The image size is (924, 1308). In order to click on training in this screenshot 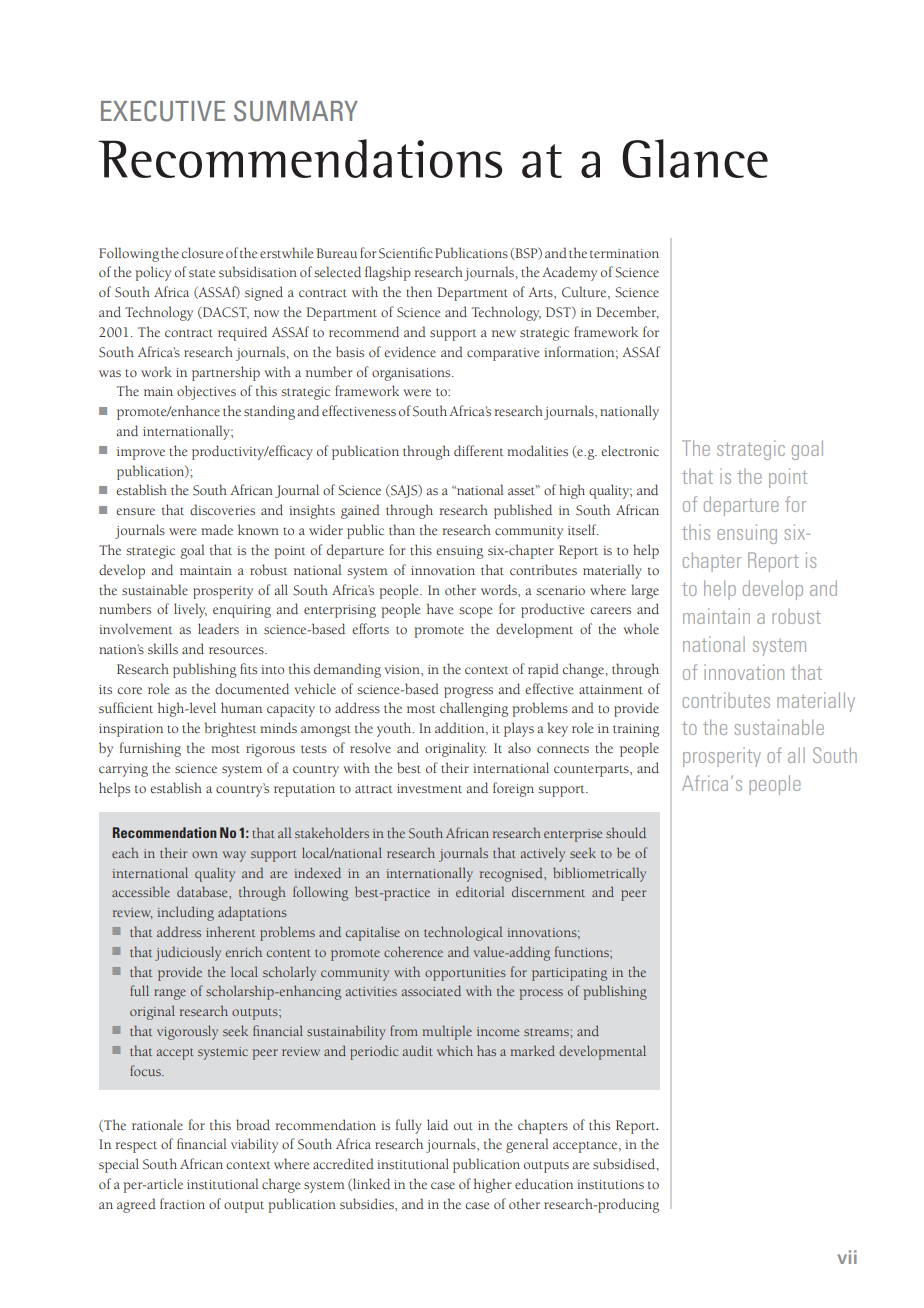, I will do `click(636, 730)`.
